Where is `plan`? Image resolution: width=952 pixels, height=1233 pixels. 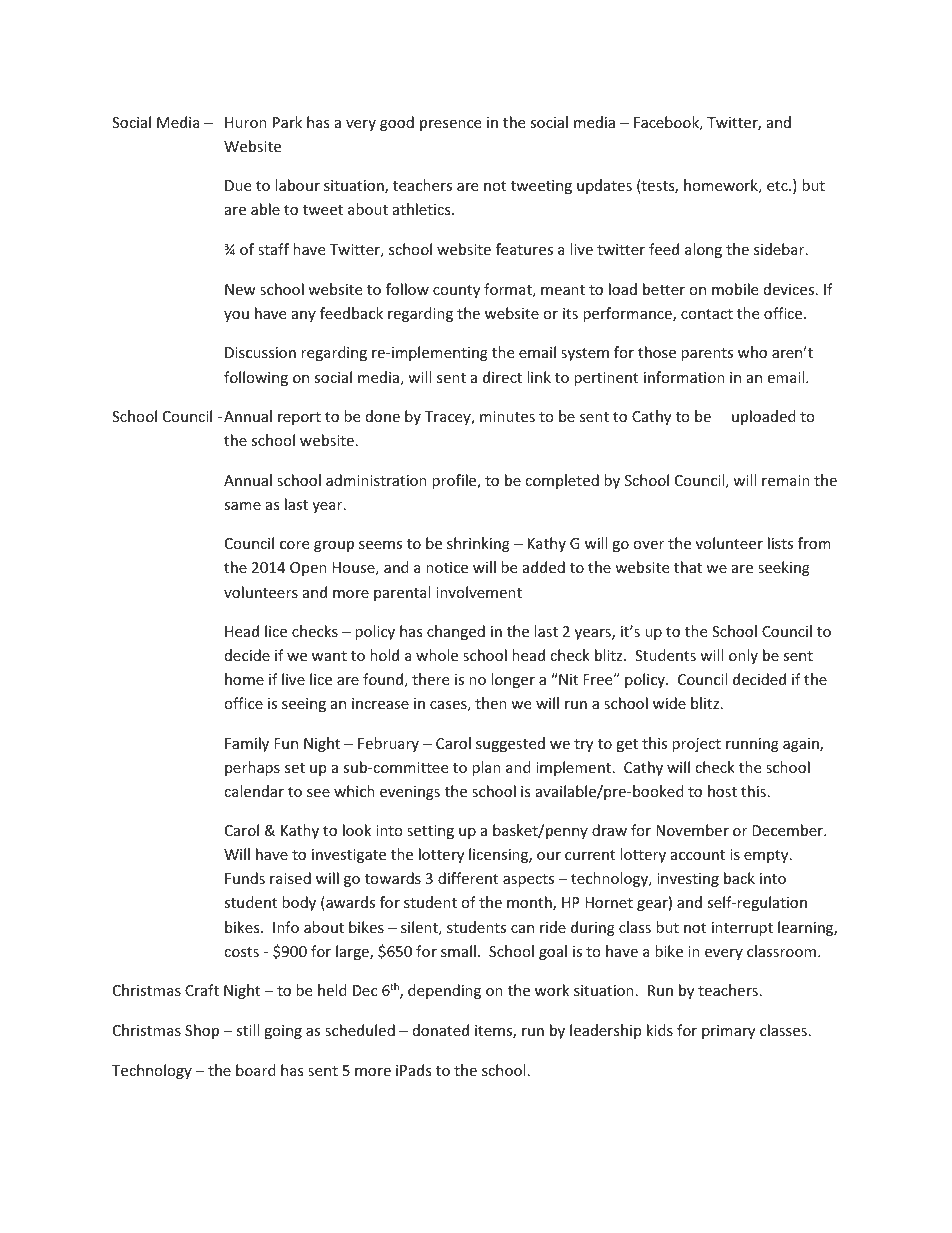 plan is located at coordinates (486, 768).
